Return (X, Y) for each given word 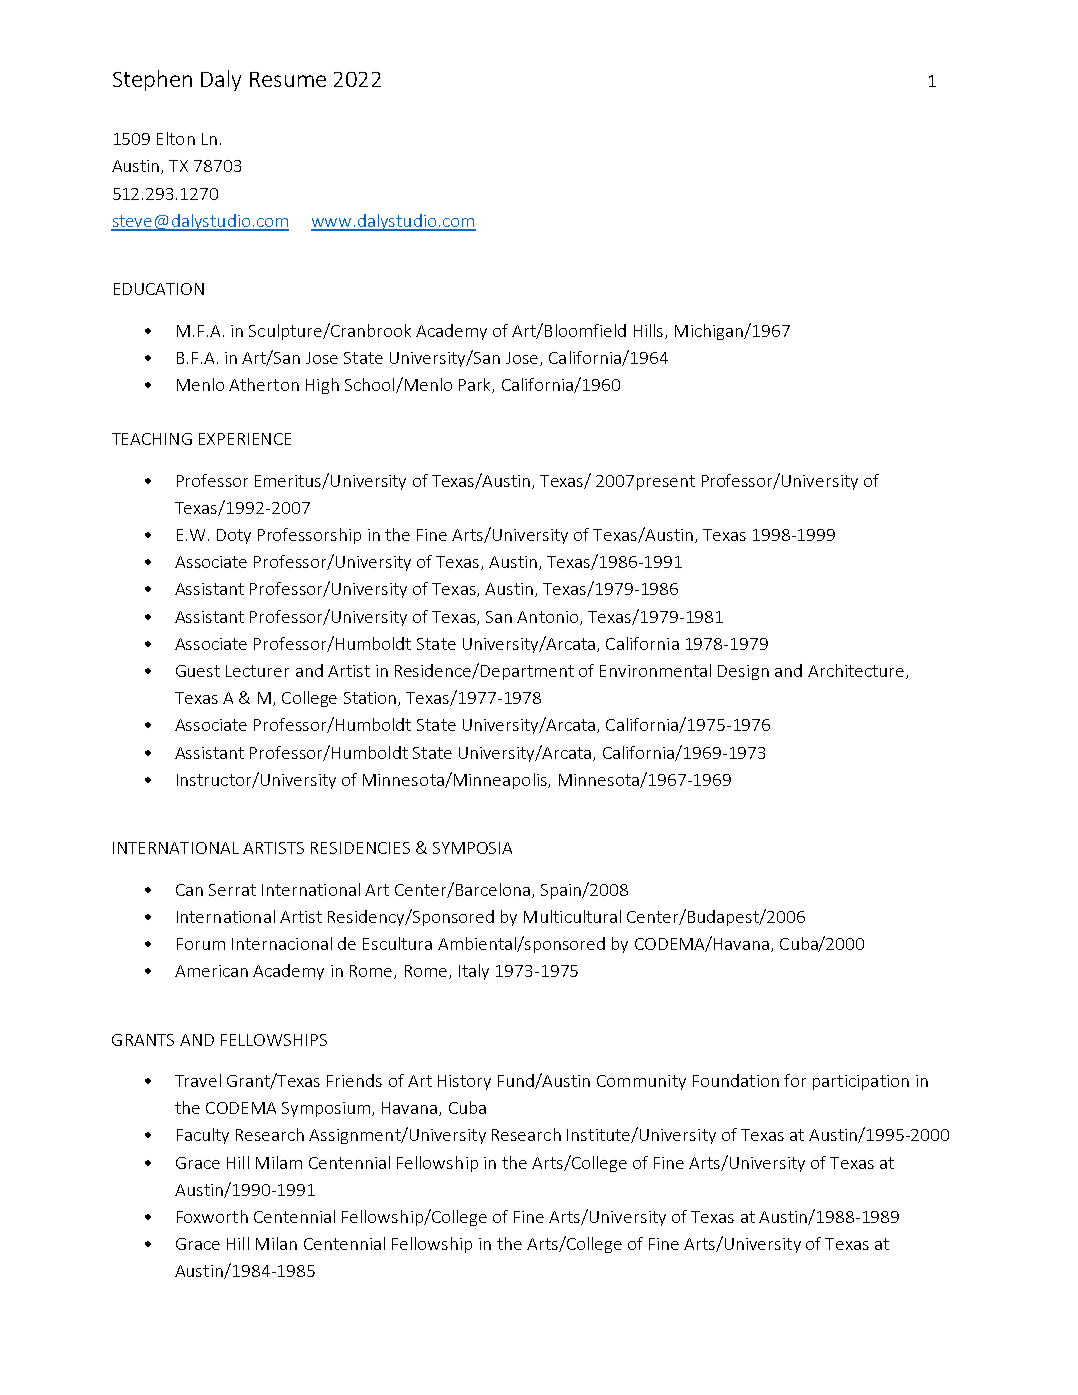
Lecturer (257, 671)
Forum (201, 944)
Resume (288, 79)
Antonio (549, 618)
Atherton (264, 384)
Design (743, 672)
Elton (176, 138)
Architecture (856, 670)
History (464, 1082)
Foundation (736, 1080)
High (322, 386)
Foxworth (212, 1216)
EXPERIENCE (245, 439)
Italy (474, 972)
